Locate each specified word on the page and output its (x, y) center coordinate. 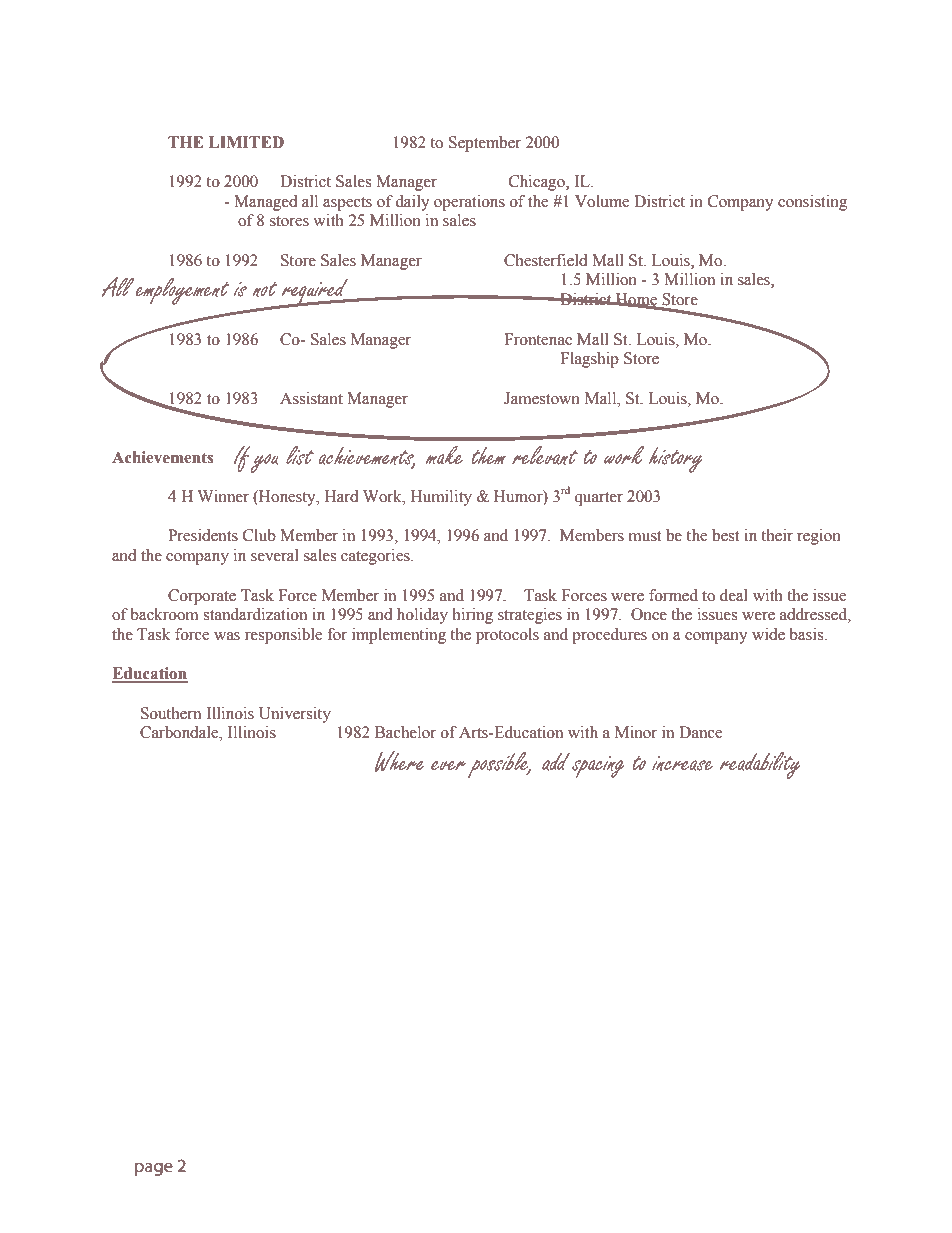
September (485, 144)
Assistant (311, 398)
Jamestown (542, 398)
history (676, 460)
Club (259, 535)
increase (682, 763)
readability (760, 765)
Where (399, 761)
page (154, 1169)
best (725, 535)
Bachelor (405, 732)
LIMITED (246, 142)
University (295, 715)
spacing (598, 767)
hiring (473, 616)
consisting (812, 203)
